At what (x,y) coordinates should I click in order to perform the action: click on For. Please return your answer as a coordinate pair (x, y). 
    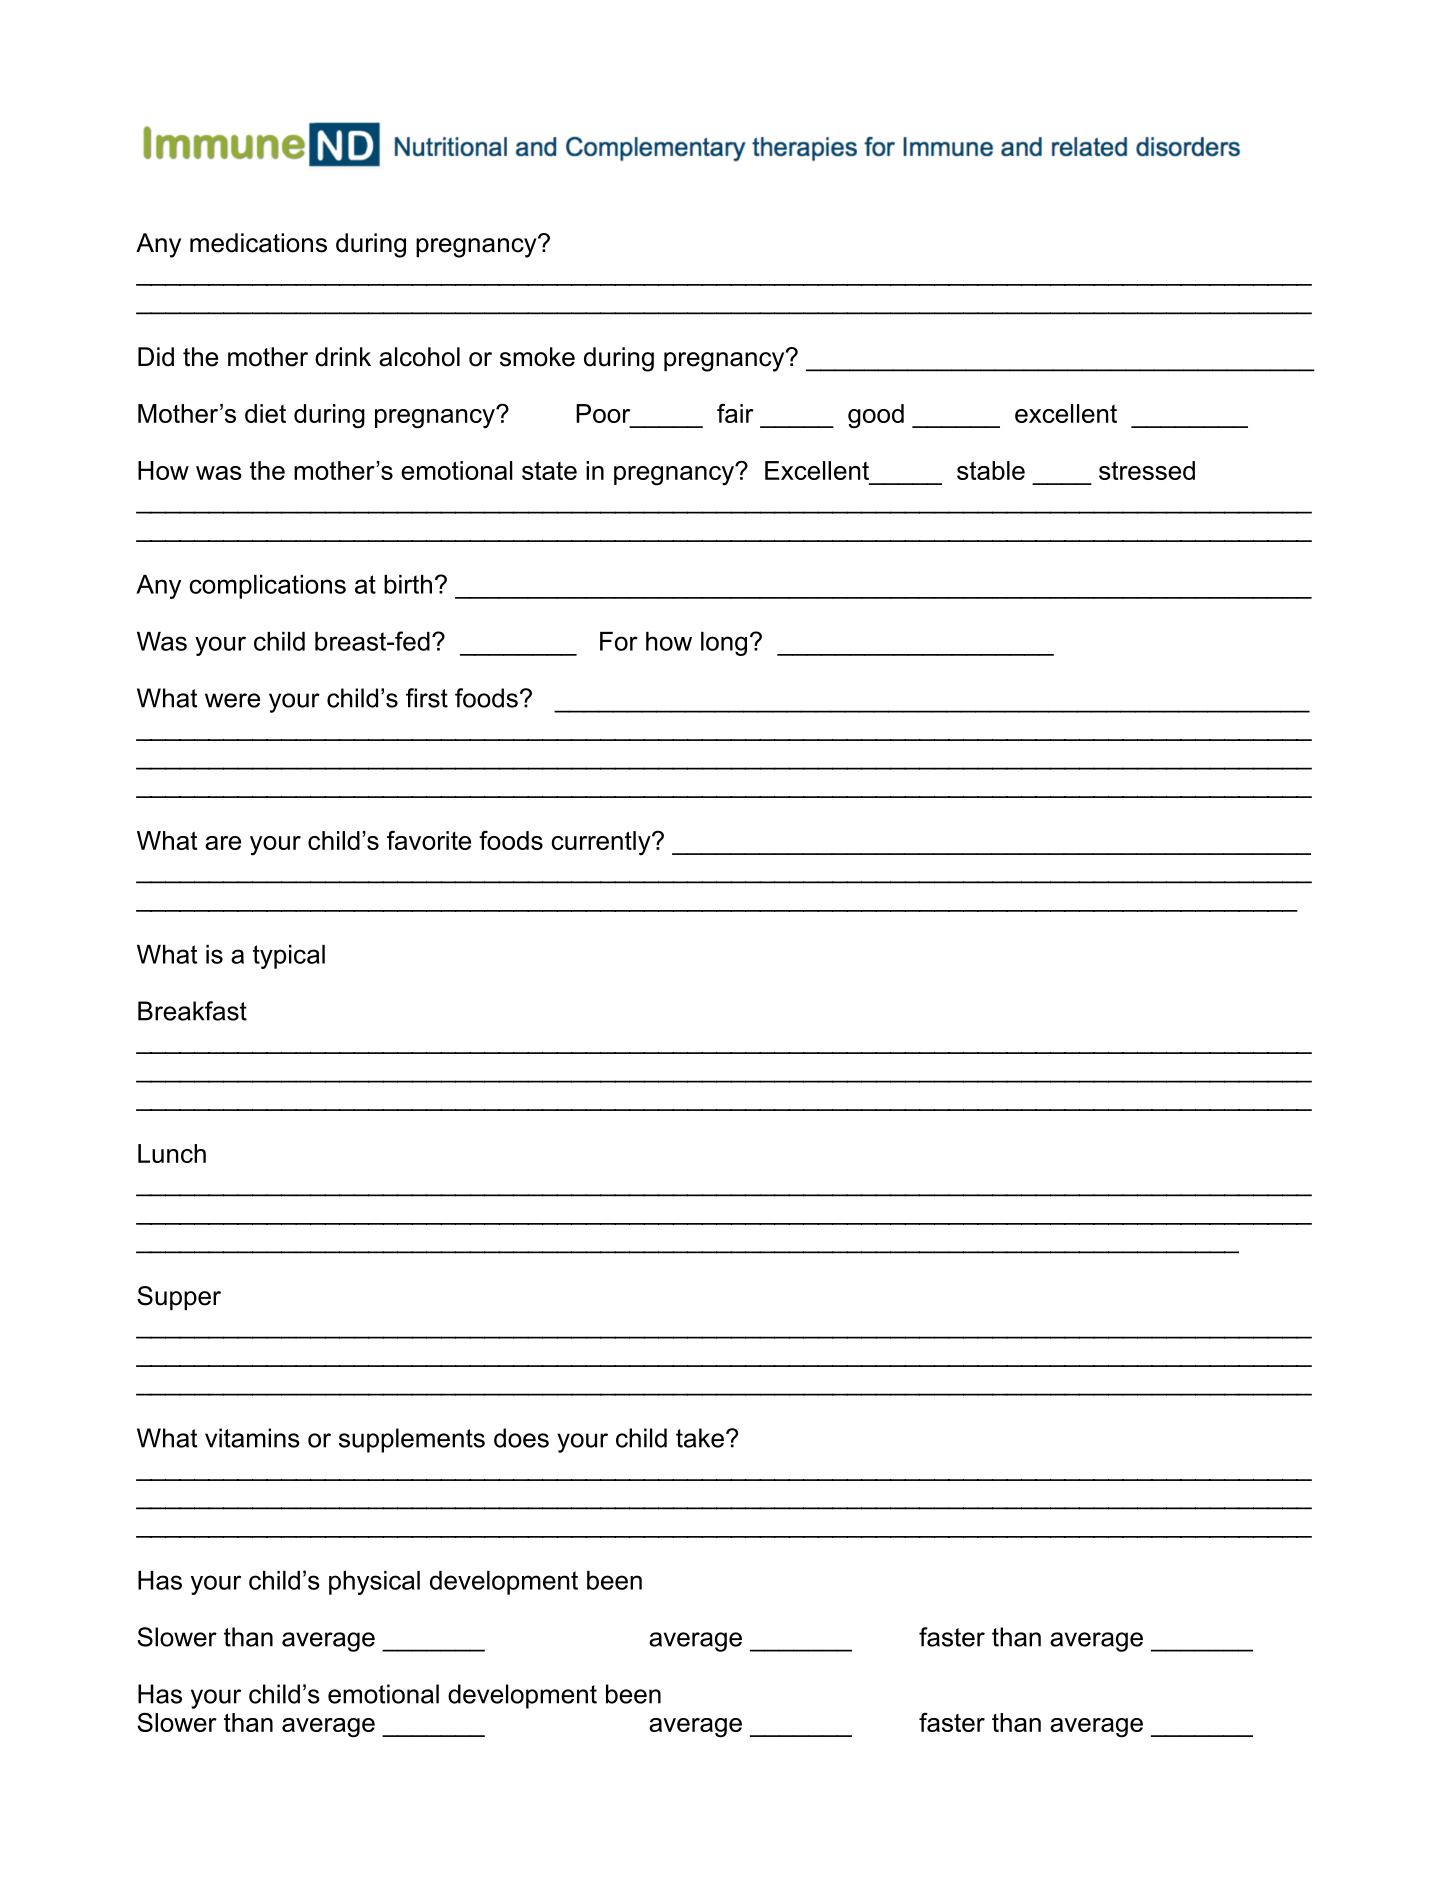
    Looking at the image, I should click on (619, 641).
